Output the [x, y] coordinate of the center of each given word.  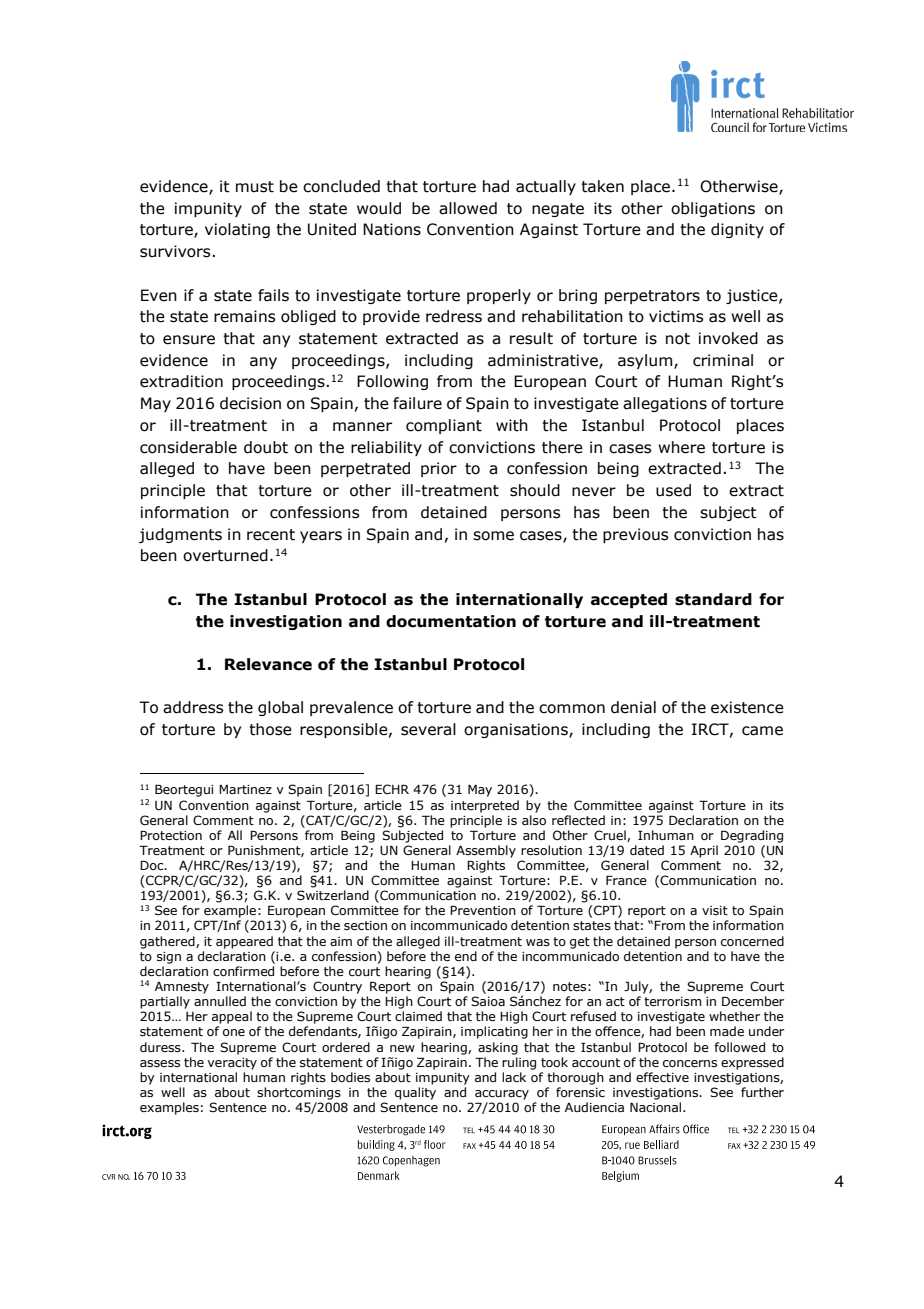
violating [237, 230]
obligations [713, 209]
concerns [690, 1063]
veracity [232, 1064]
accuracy [502, 1095]
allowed [468, 208]
